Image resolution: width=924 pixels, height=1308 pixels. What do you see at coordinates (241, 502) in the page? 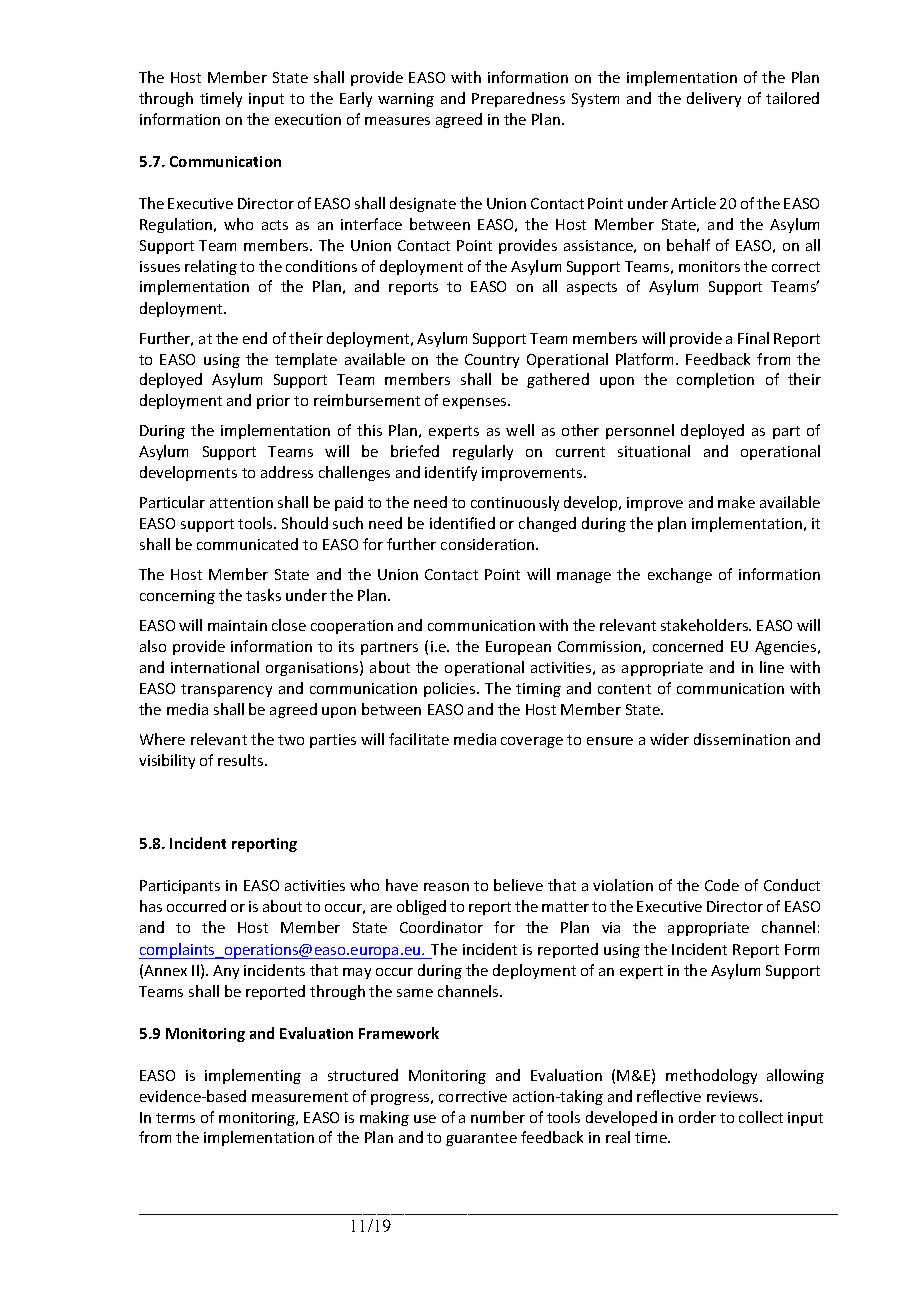
I see `attention` at bounding box center [241, 502].
